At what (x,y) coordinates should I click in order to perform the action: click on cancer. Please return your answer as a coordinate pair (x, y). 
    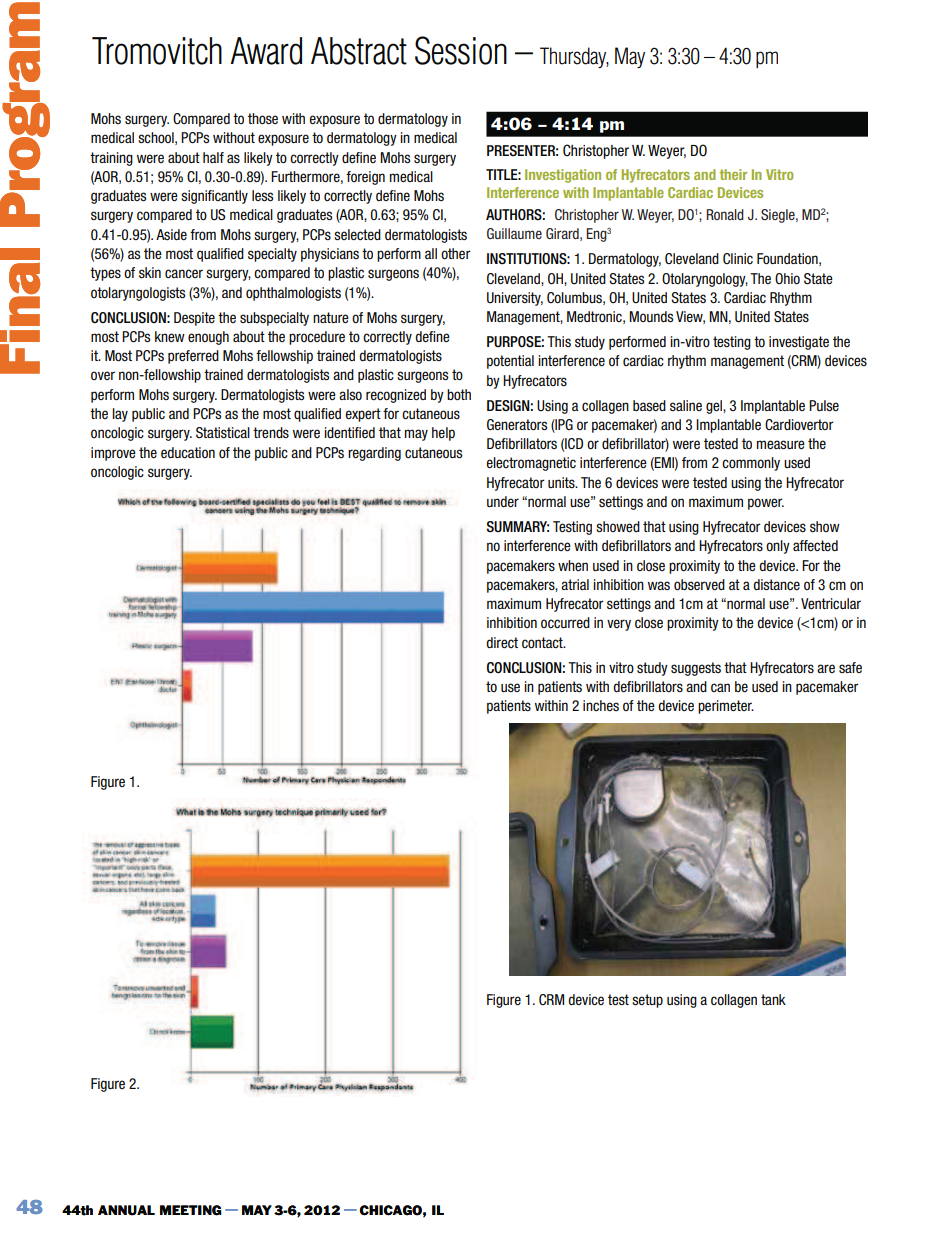
    Looking at the image, I should click on (184, 274).
